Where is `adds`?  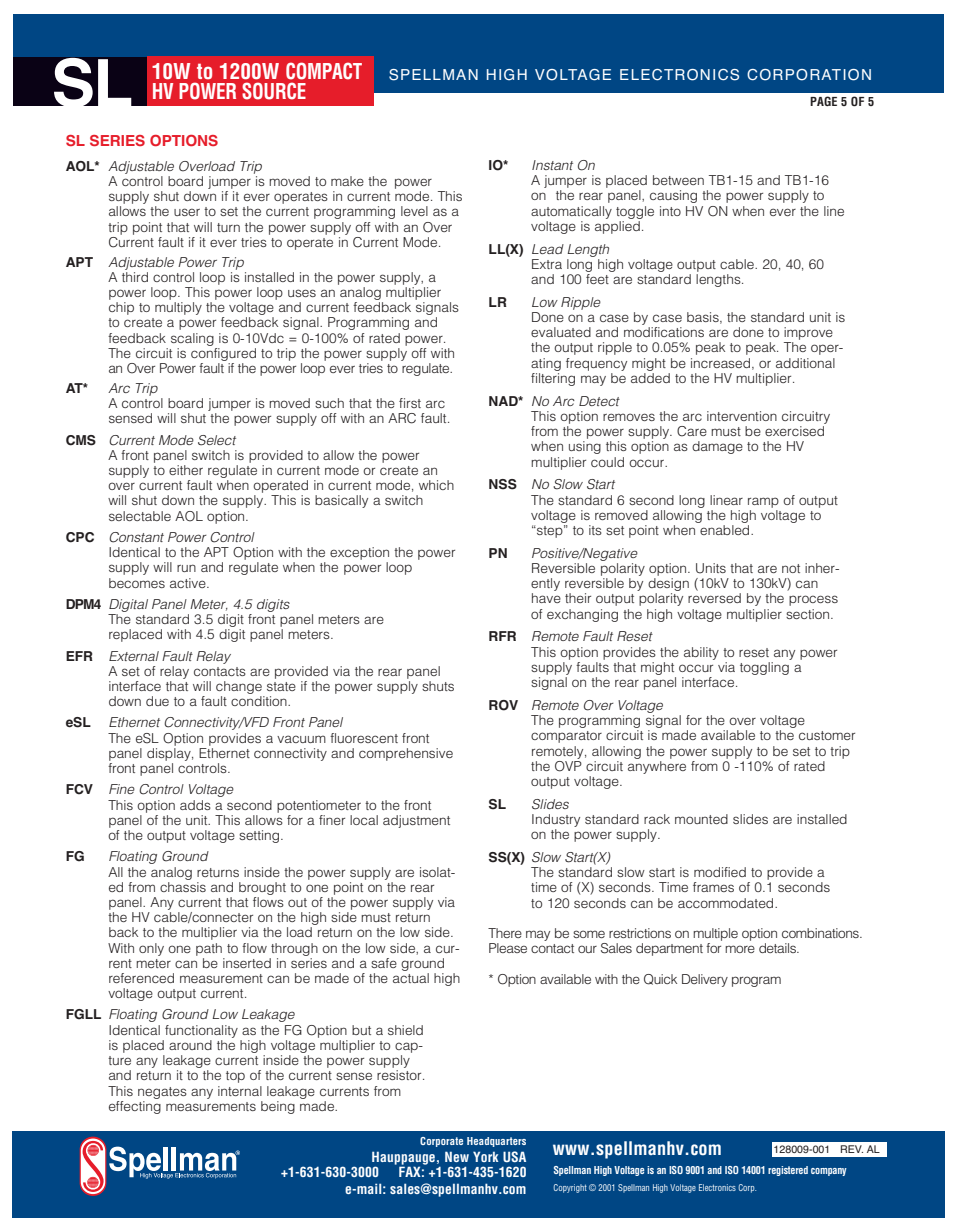
adds is located at coordinates (195, 805).
